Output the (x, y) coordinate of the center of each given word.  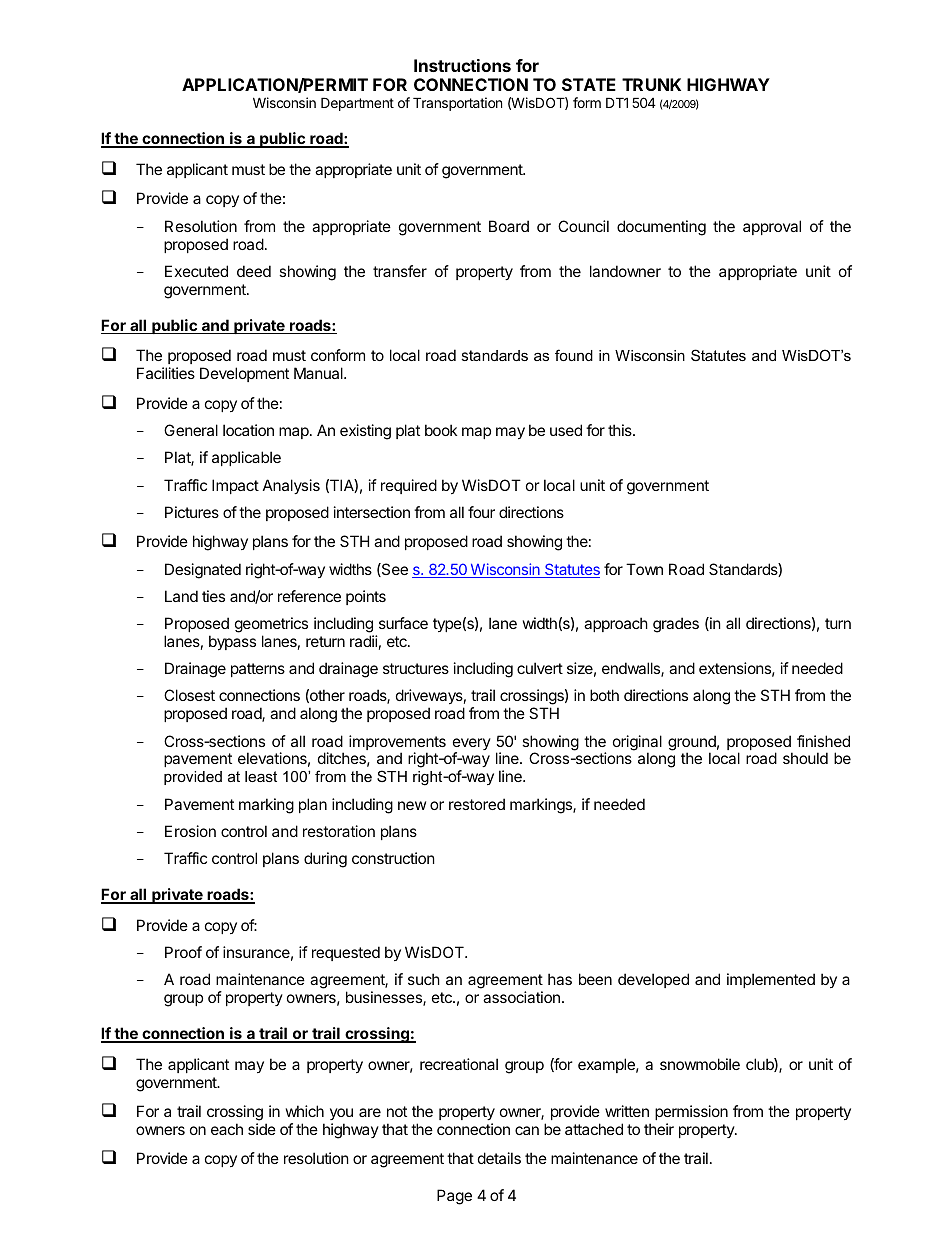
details (499, 1158)
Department (357, 104)
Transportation (457, 104)
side (262, 1129)
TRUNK (651, 84)
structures (416, 668)
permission (691, 1112)
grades (676, 625)
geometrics (271, 625)
